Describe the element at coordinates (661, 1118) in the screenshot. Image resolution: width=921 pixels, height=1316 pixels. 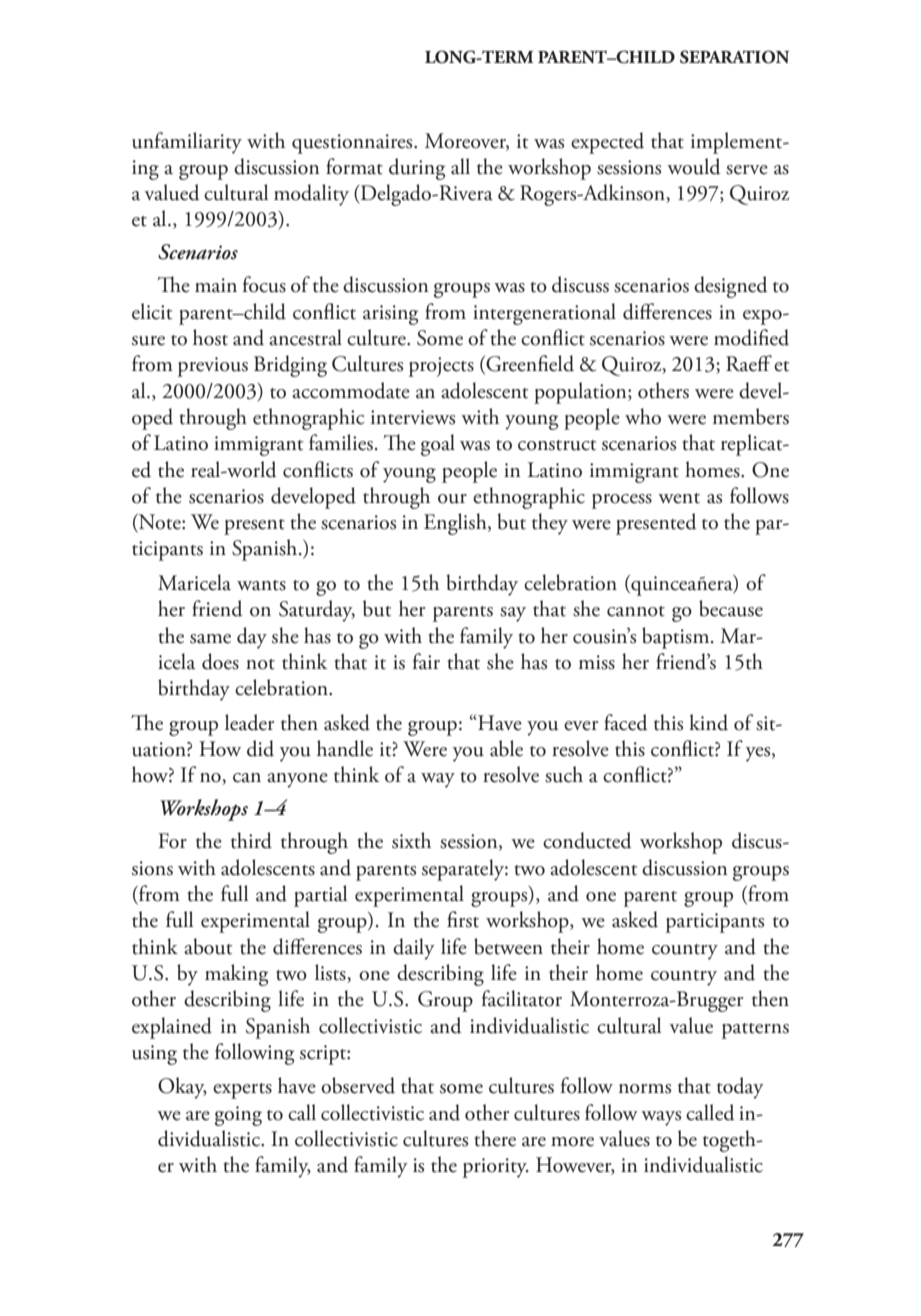
I see `ways` at that location.
